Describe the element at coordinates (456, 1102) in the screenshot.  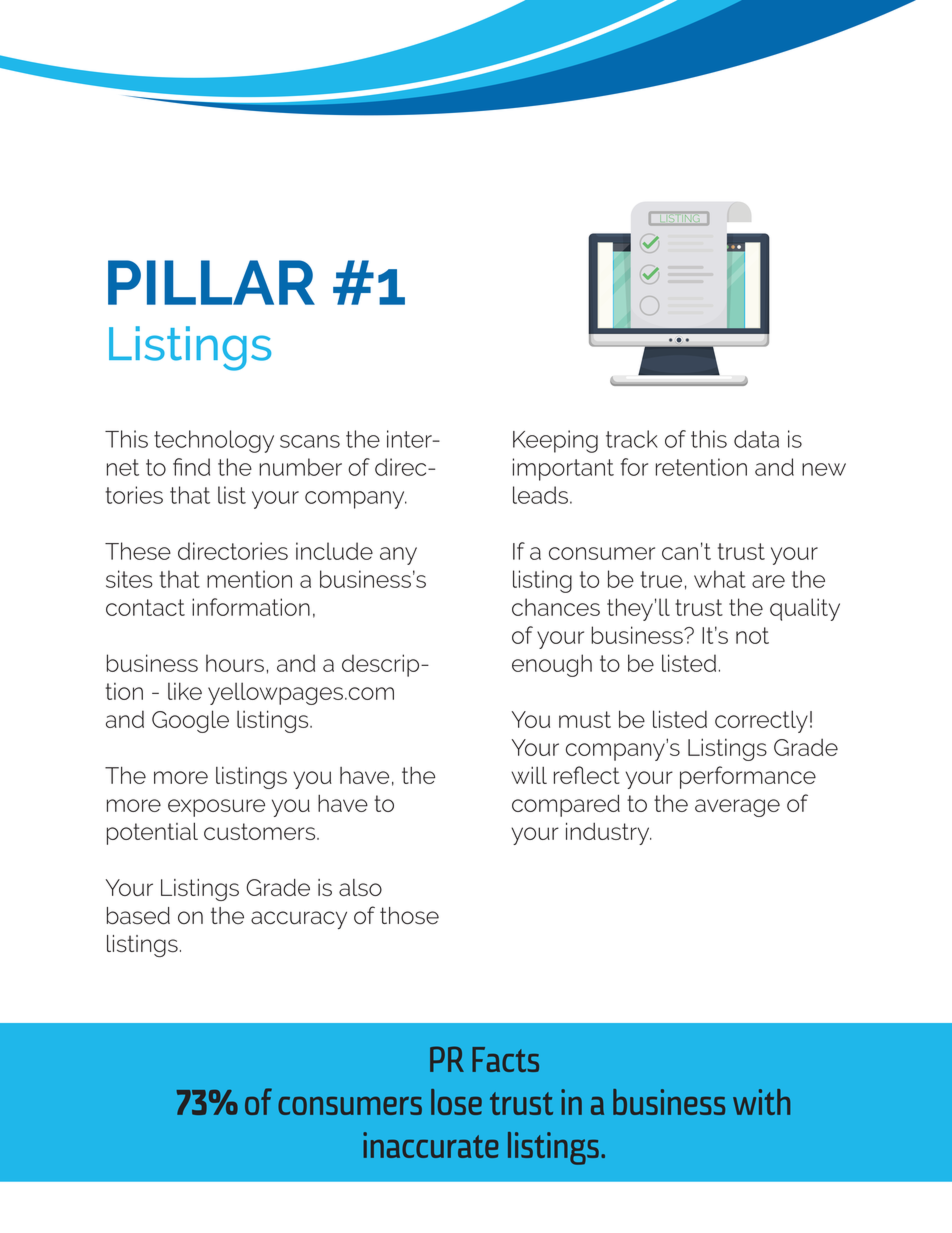
I see `lose` at that location.
